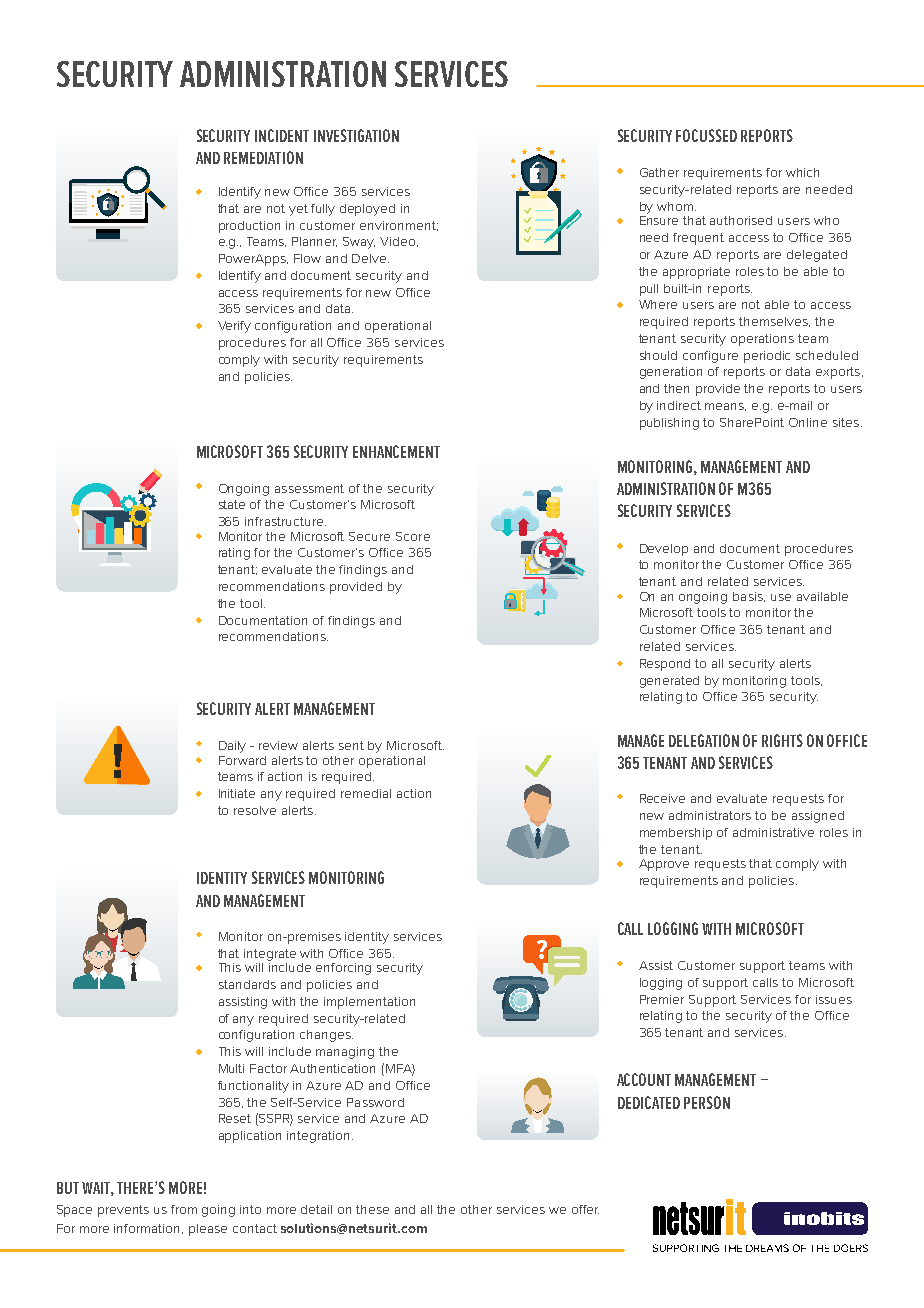 The height and width of the screenshot is (1308, 924). Describe the element at coordinates (725, 407) in the screenshot. I see `means` at that location.
